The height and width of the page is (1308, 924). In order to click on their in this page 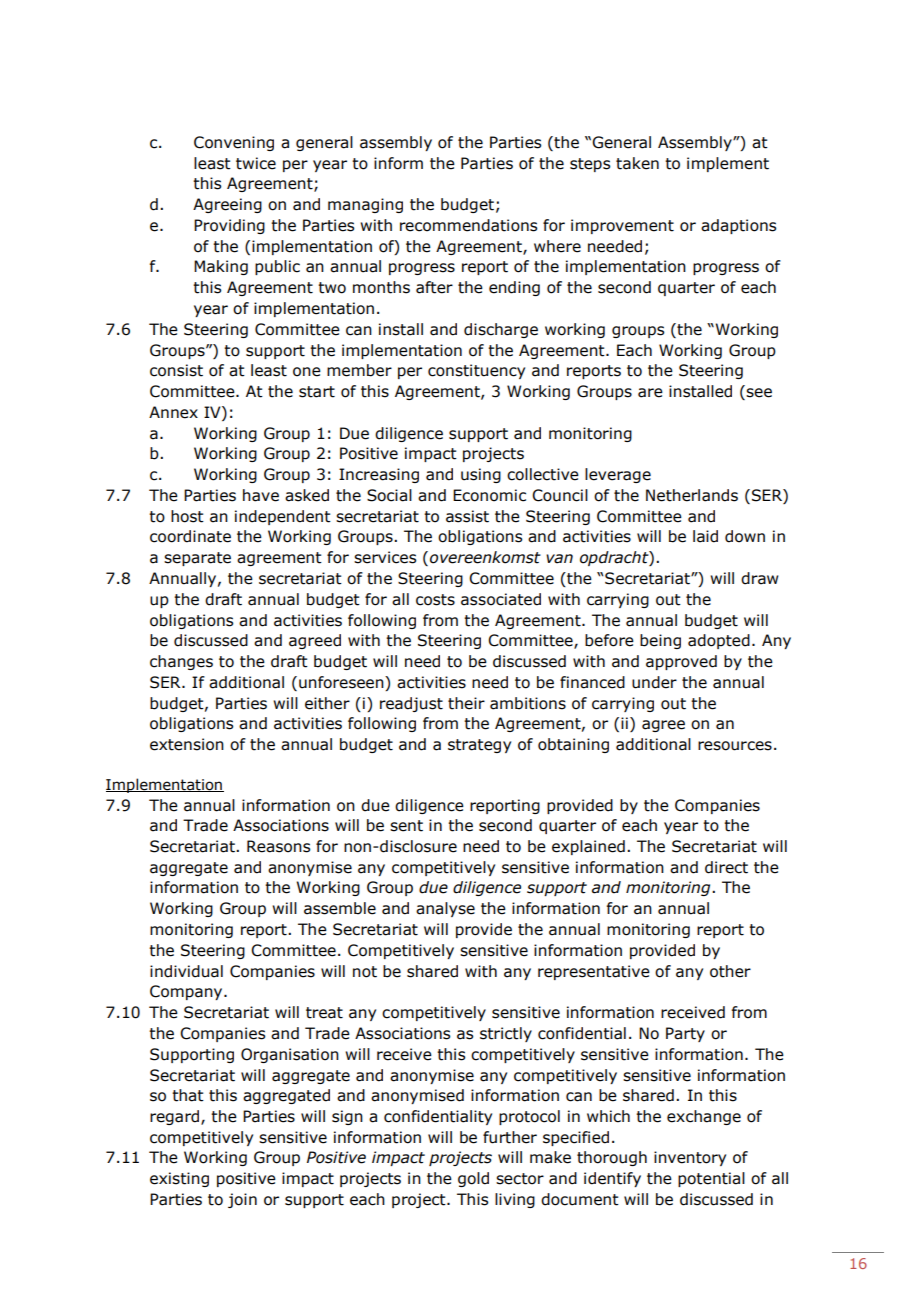, I will do `click(466, 703)`.
